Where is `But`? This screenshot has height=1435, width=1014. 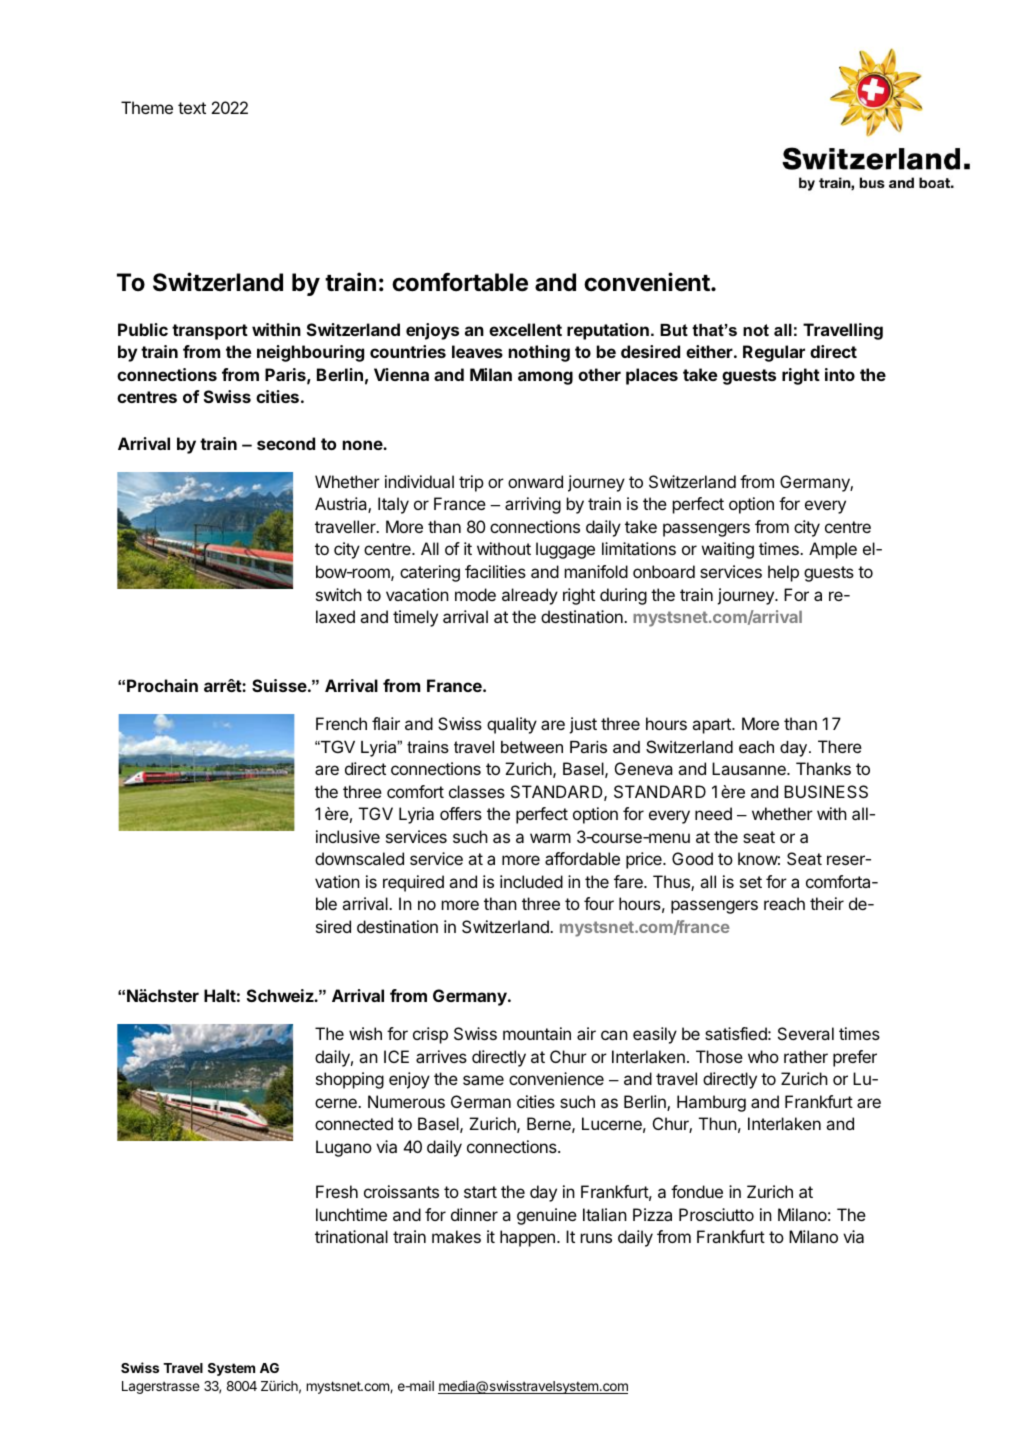
But is located at coordinates (674, 330).
